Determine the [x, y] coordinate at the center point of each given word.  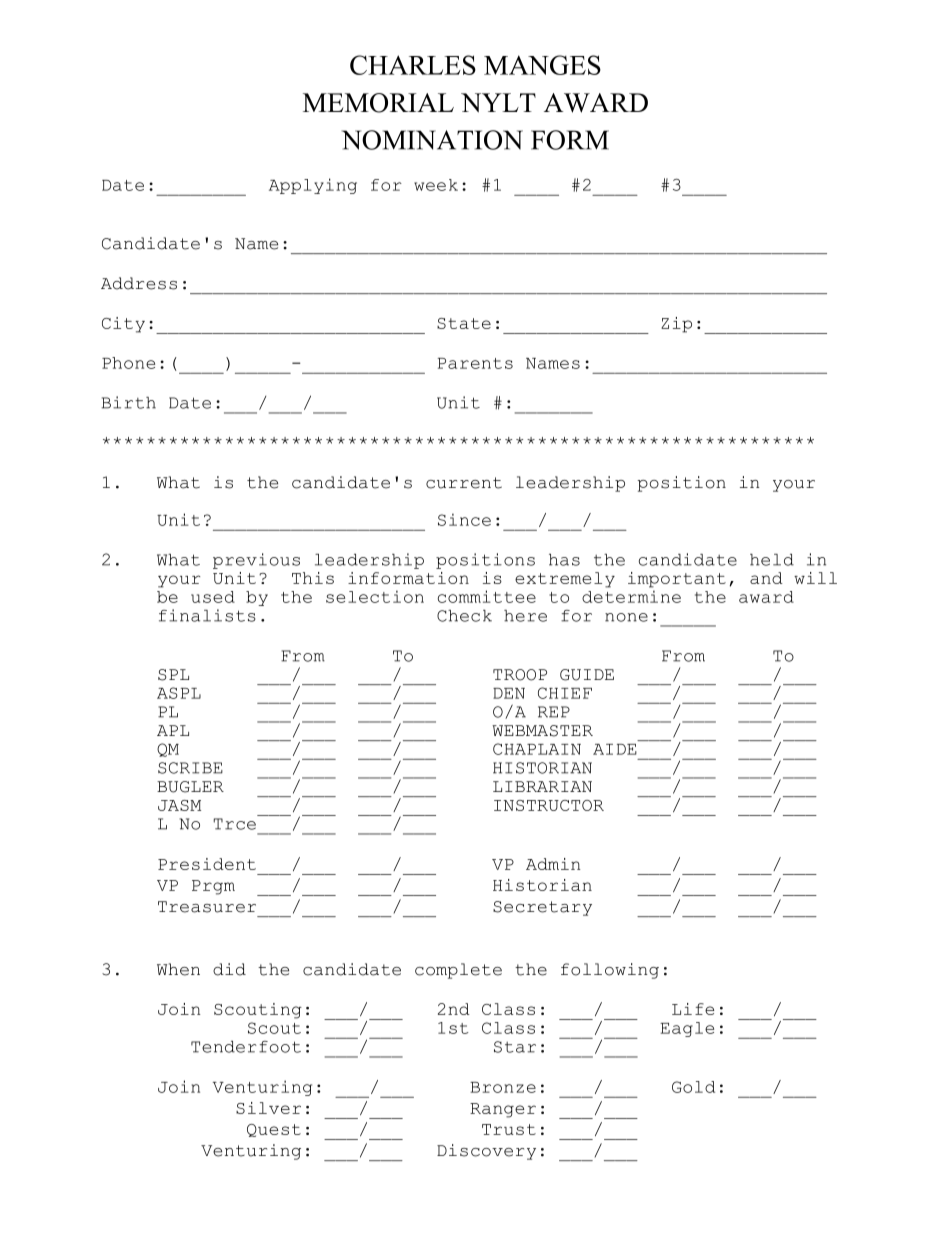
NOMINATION [432, 140]
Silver [268, 1108]
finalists [207, 615]
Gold [693, 1087]
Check [464, 616]
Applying [313, 186]
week [436, 185]
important [677, 580]
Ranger [503, 1110]
